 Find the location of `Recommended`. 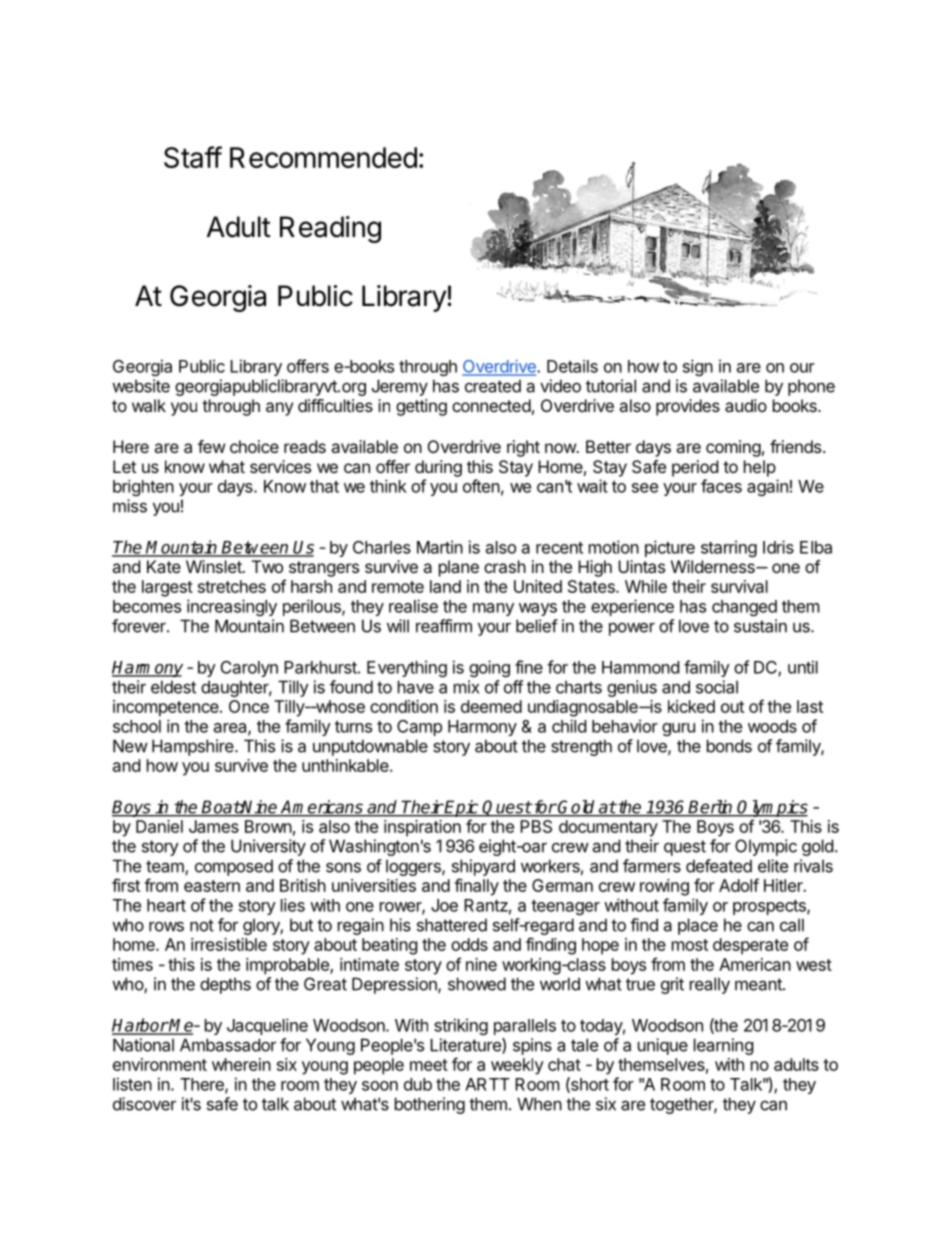

Recommended is located at coordinates (323, 157).
